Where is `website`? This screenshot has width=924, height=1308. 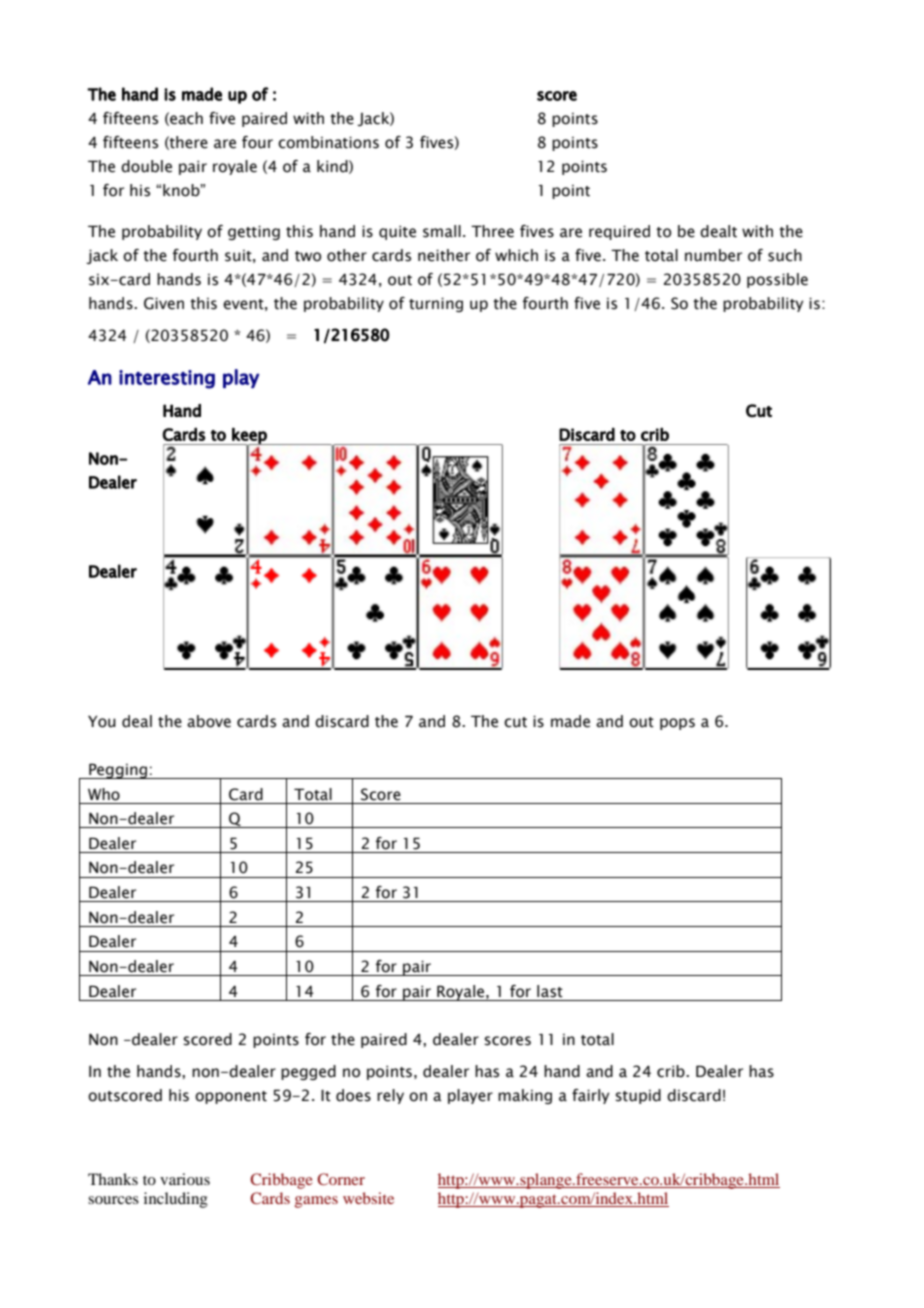 website is located at coordinates (368, 1198).
